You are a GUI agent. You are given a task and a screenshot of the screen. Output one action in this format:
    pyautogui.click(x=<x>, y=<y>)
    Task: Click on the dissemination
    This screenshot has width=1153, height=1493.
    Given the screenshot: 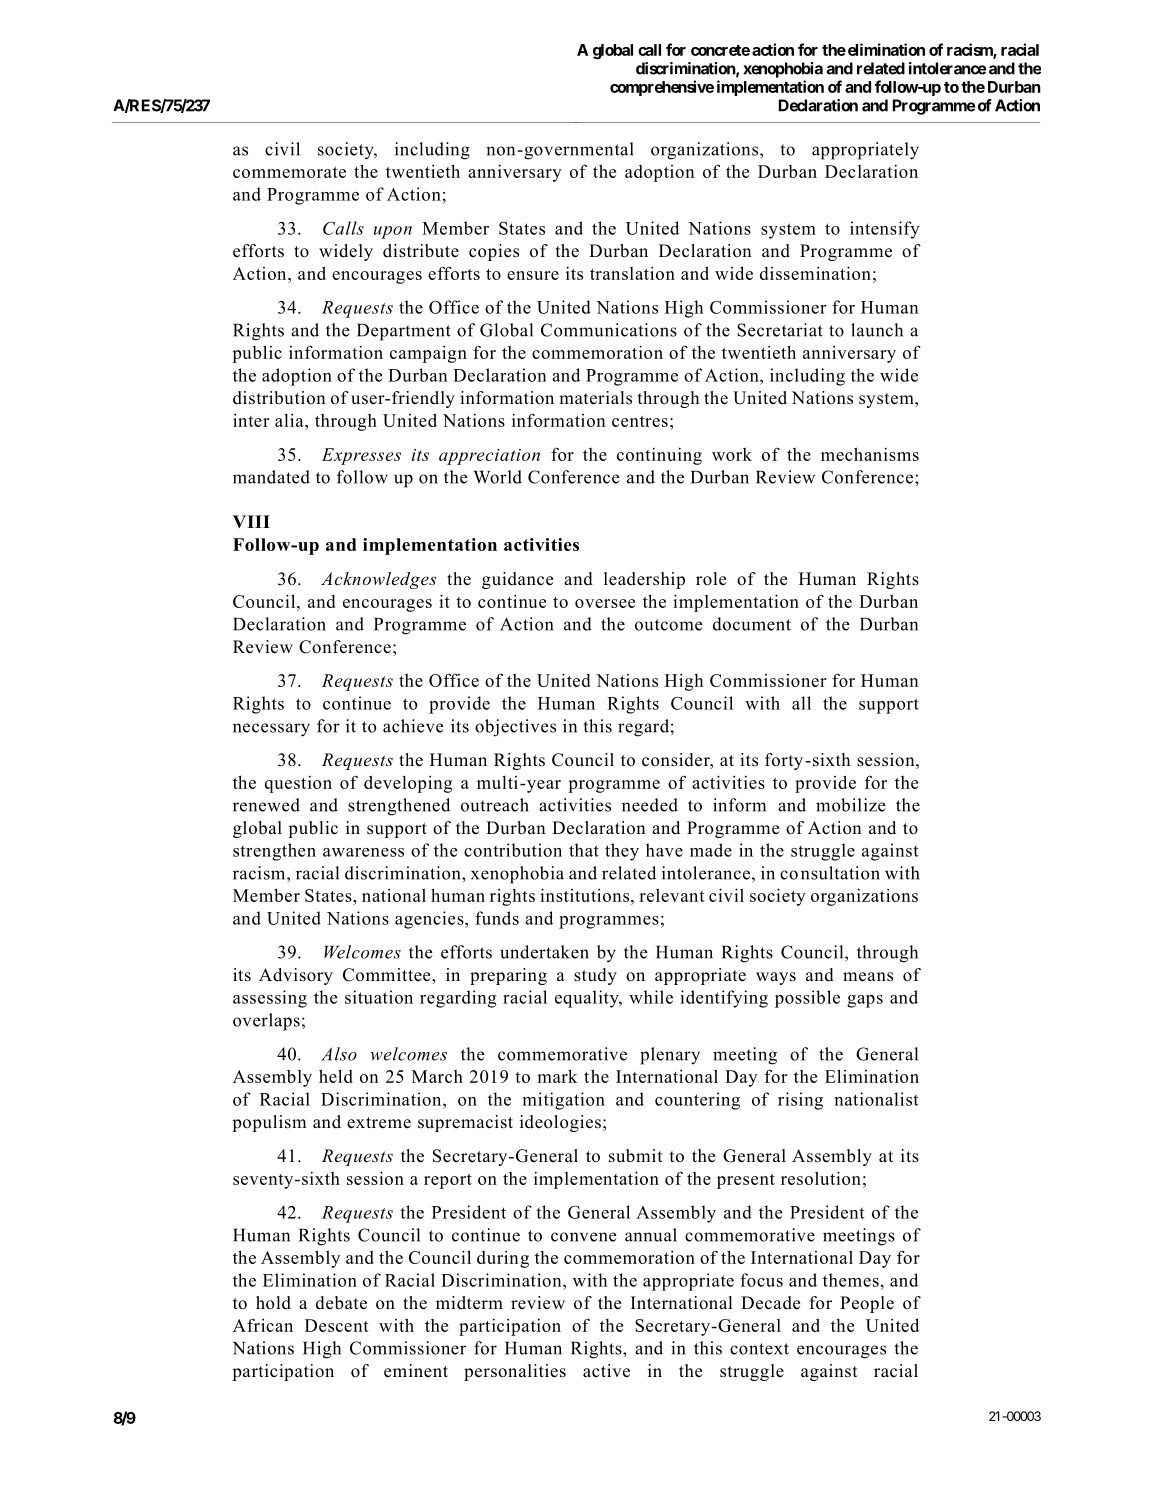 What is the action you would take?
    pyautogui.click(x=815, y=273)
